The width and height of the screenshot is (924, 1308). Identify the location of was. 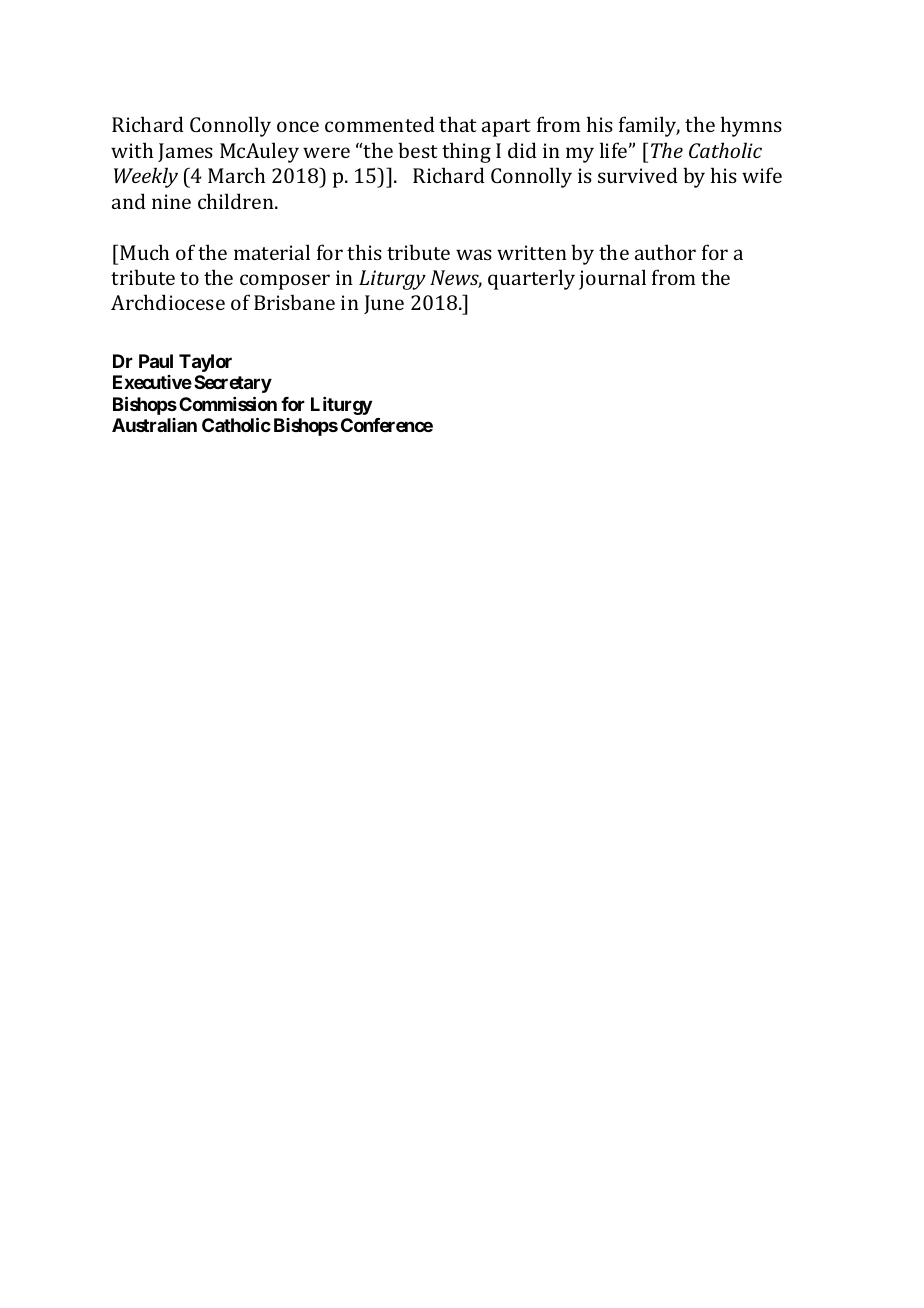
(474, 254).
